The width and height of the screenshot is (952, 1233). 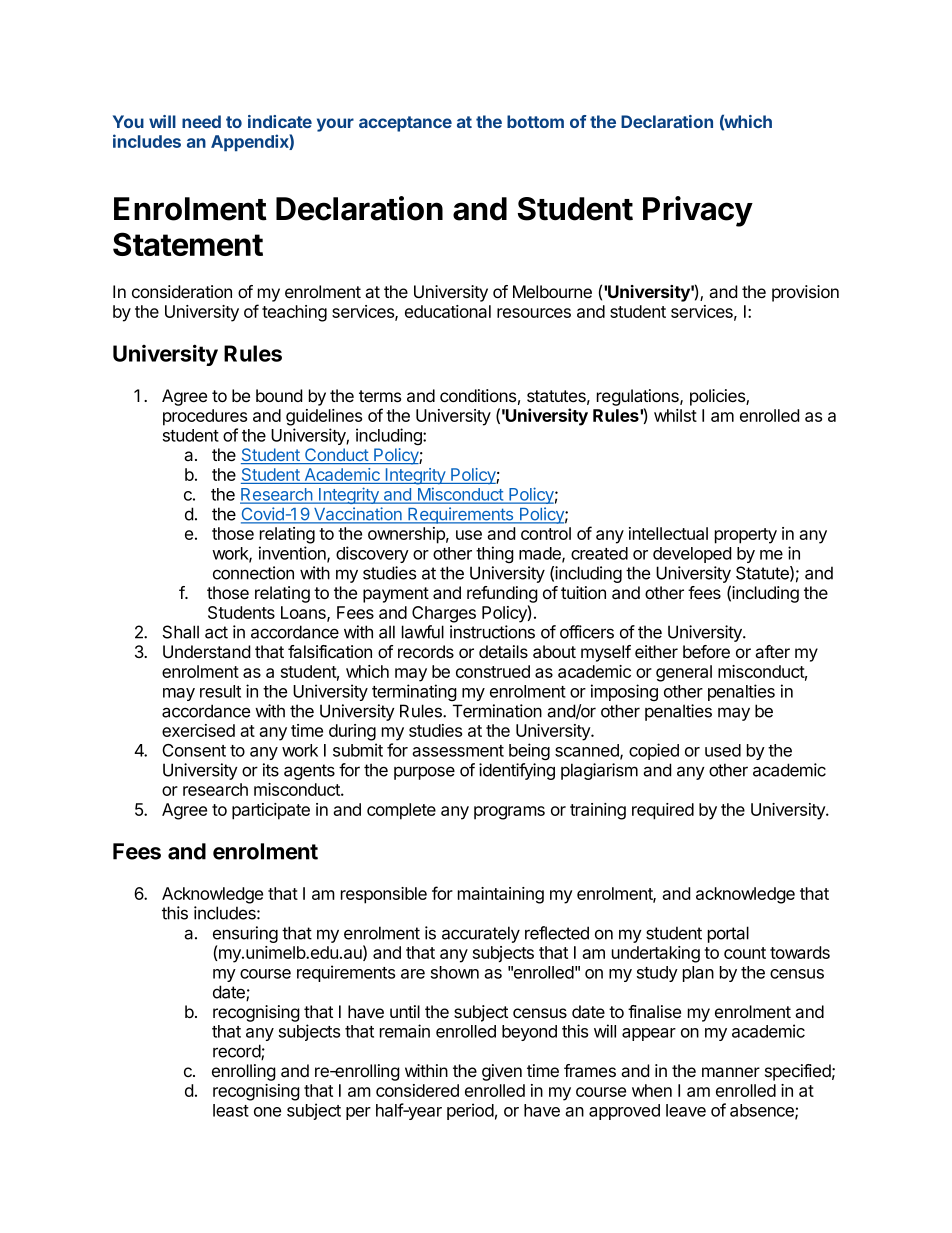 What do you see at coordinates (495, 554) in the screenshot?
I see `thing` at bounding box center [495, 554].
